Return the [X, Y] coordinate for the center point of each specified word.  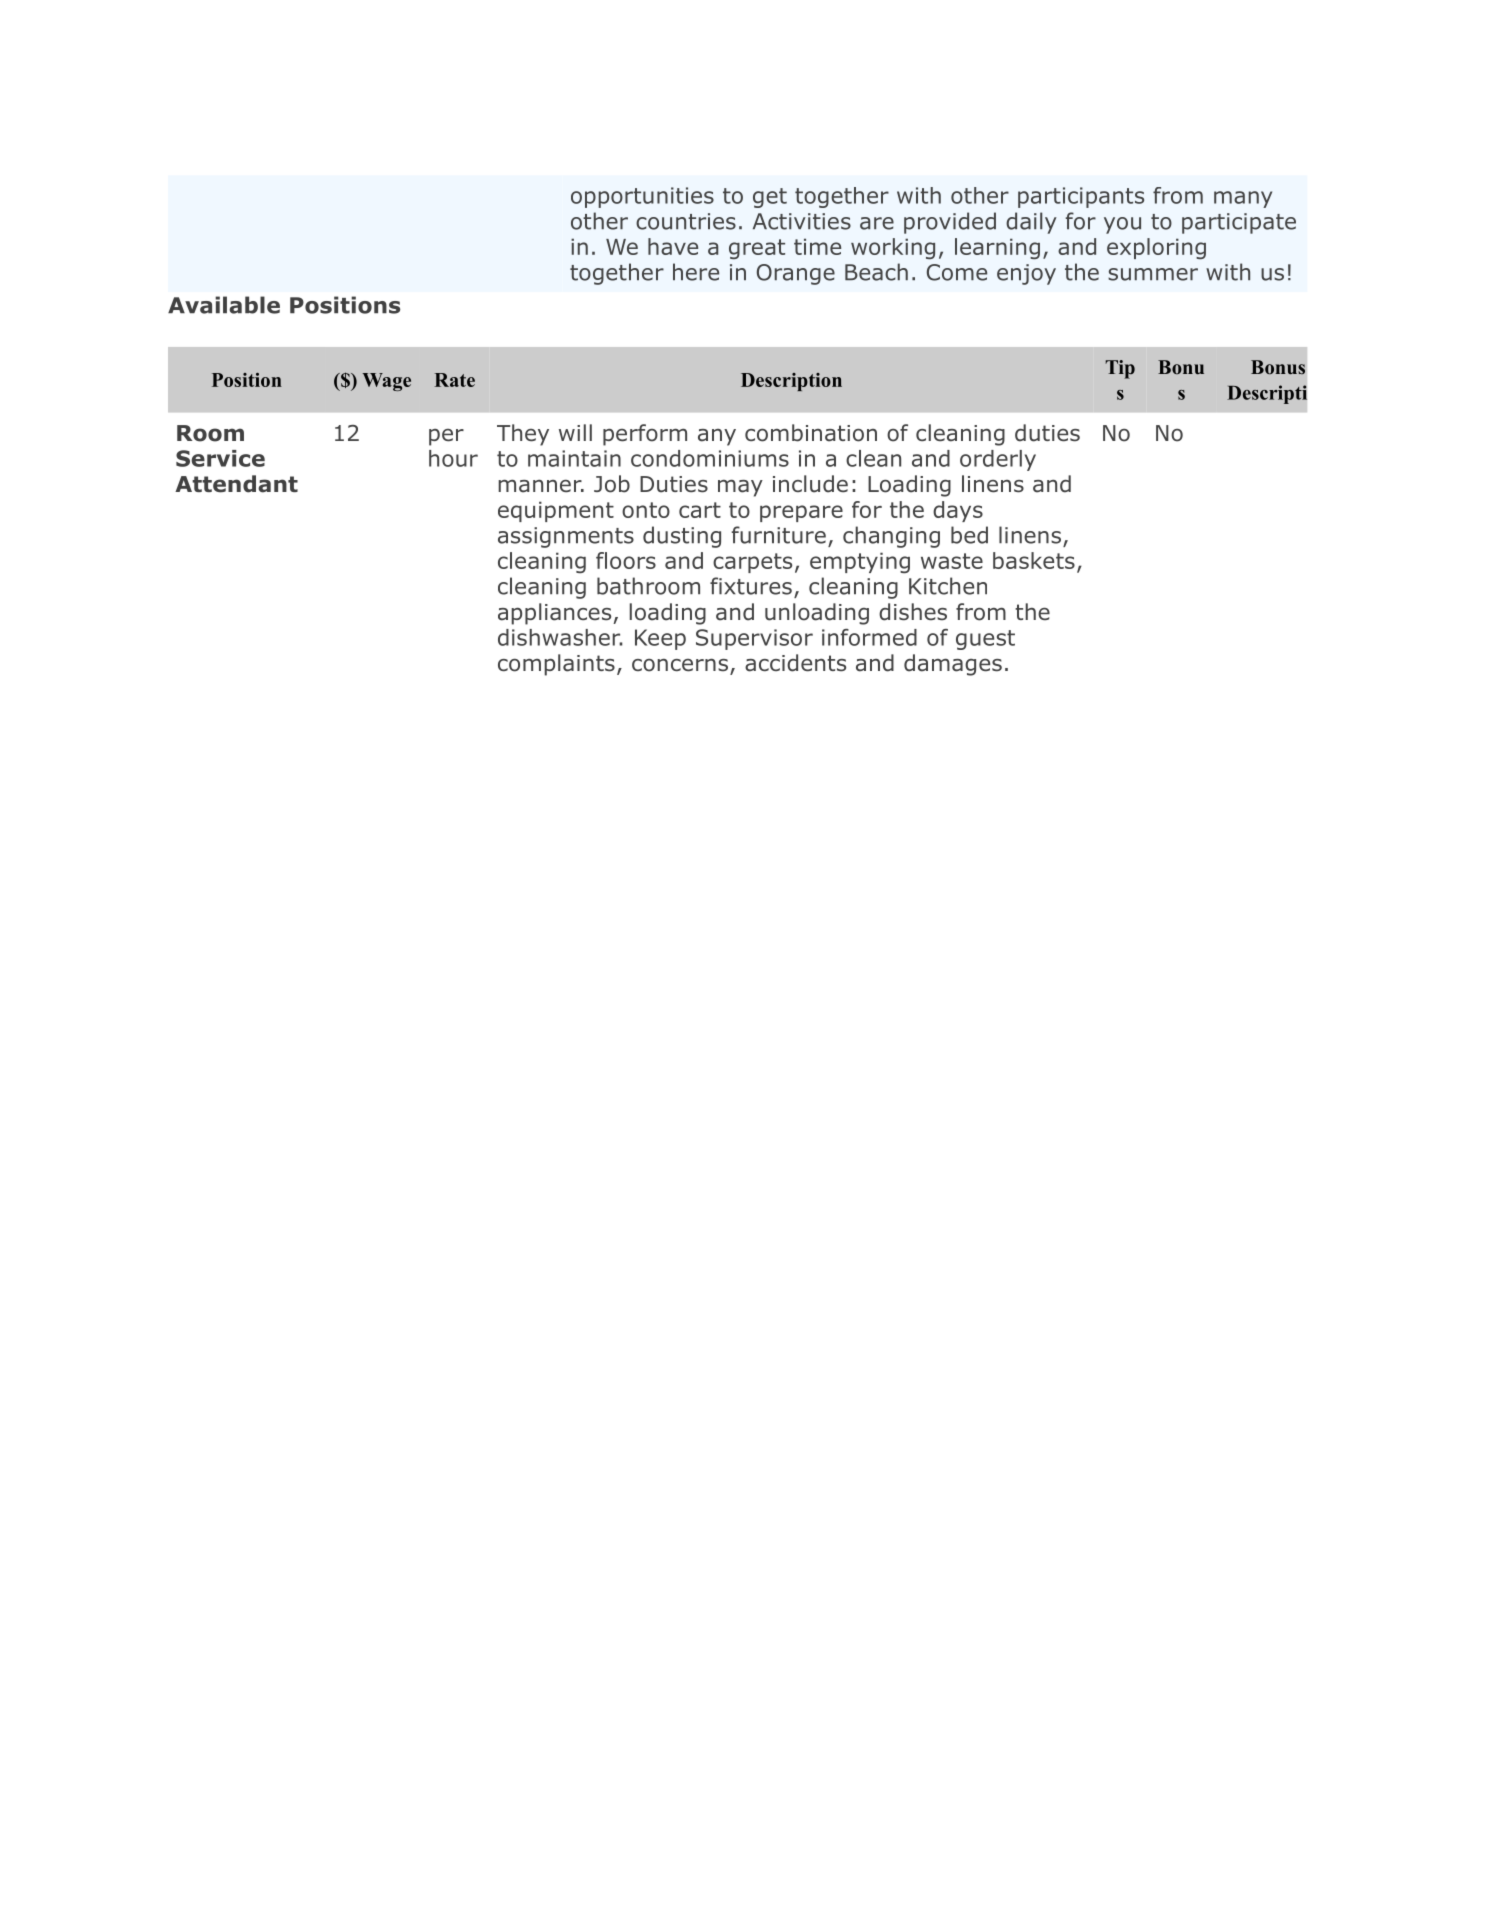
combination [811, 433]
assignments [566, 537]
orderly [998, 460]
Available [224, 305]
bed [969, 535]
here [696, 272]
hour [453, 458]
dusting [682, 537]
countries [686, 221]
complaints [556, 665]
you [1122, 225]
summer [1153, 274]
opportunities [642, 197]
